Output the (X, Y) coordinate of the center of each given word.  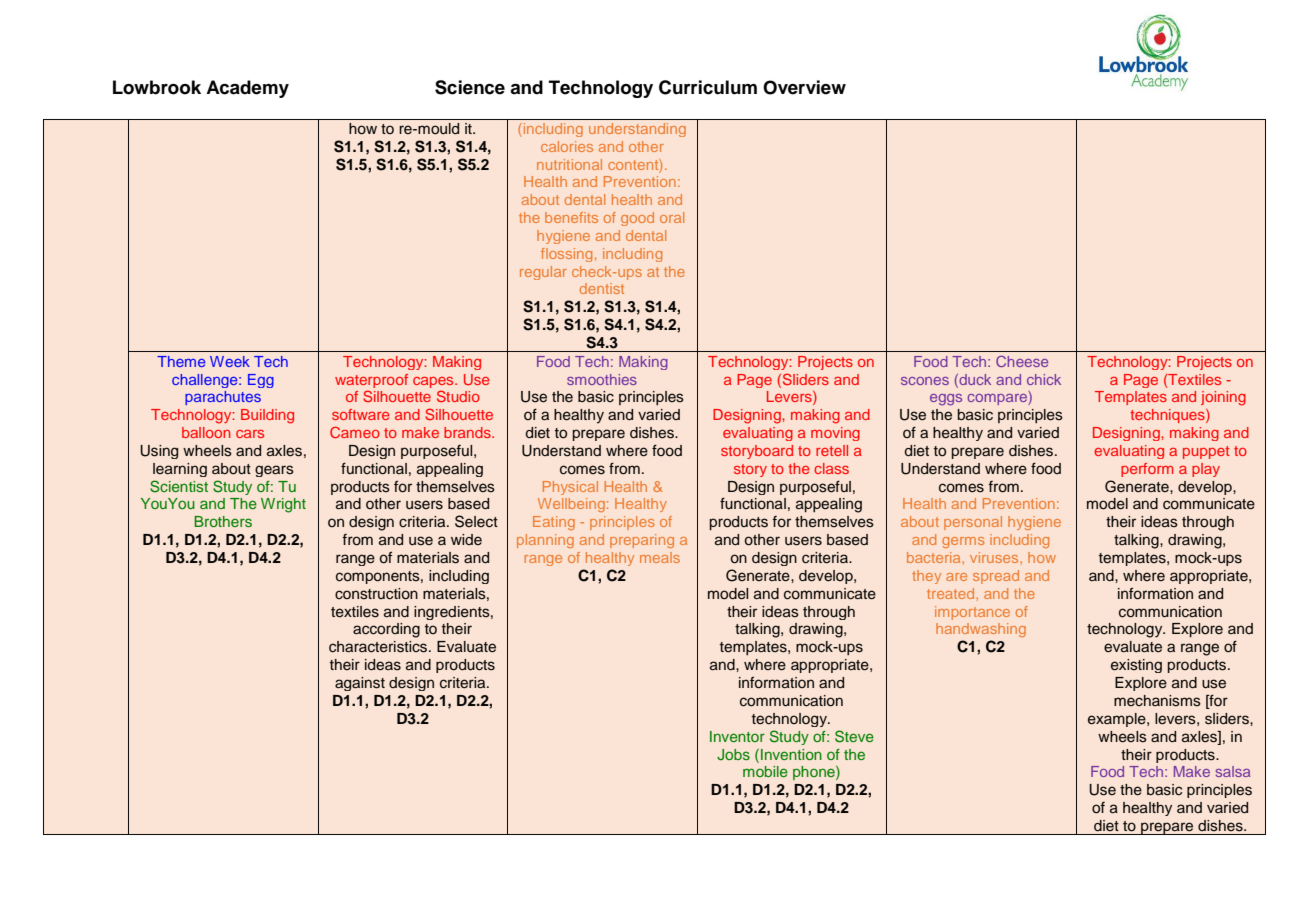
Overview (804, 87)
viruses (995, 557)
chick (1044, 379)
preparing (642, 541)
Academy (247, 89)
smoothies (602, 379)
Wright (283, 505)
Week (230, 361)
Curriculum (708, 87)
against (360, 684)
